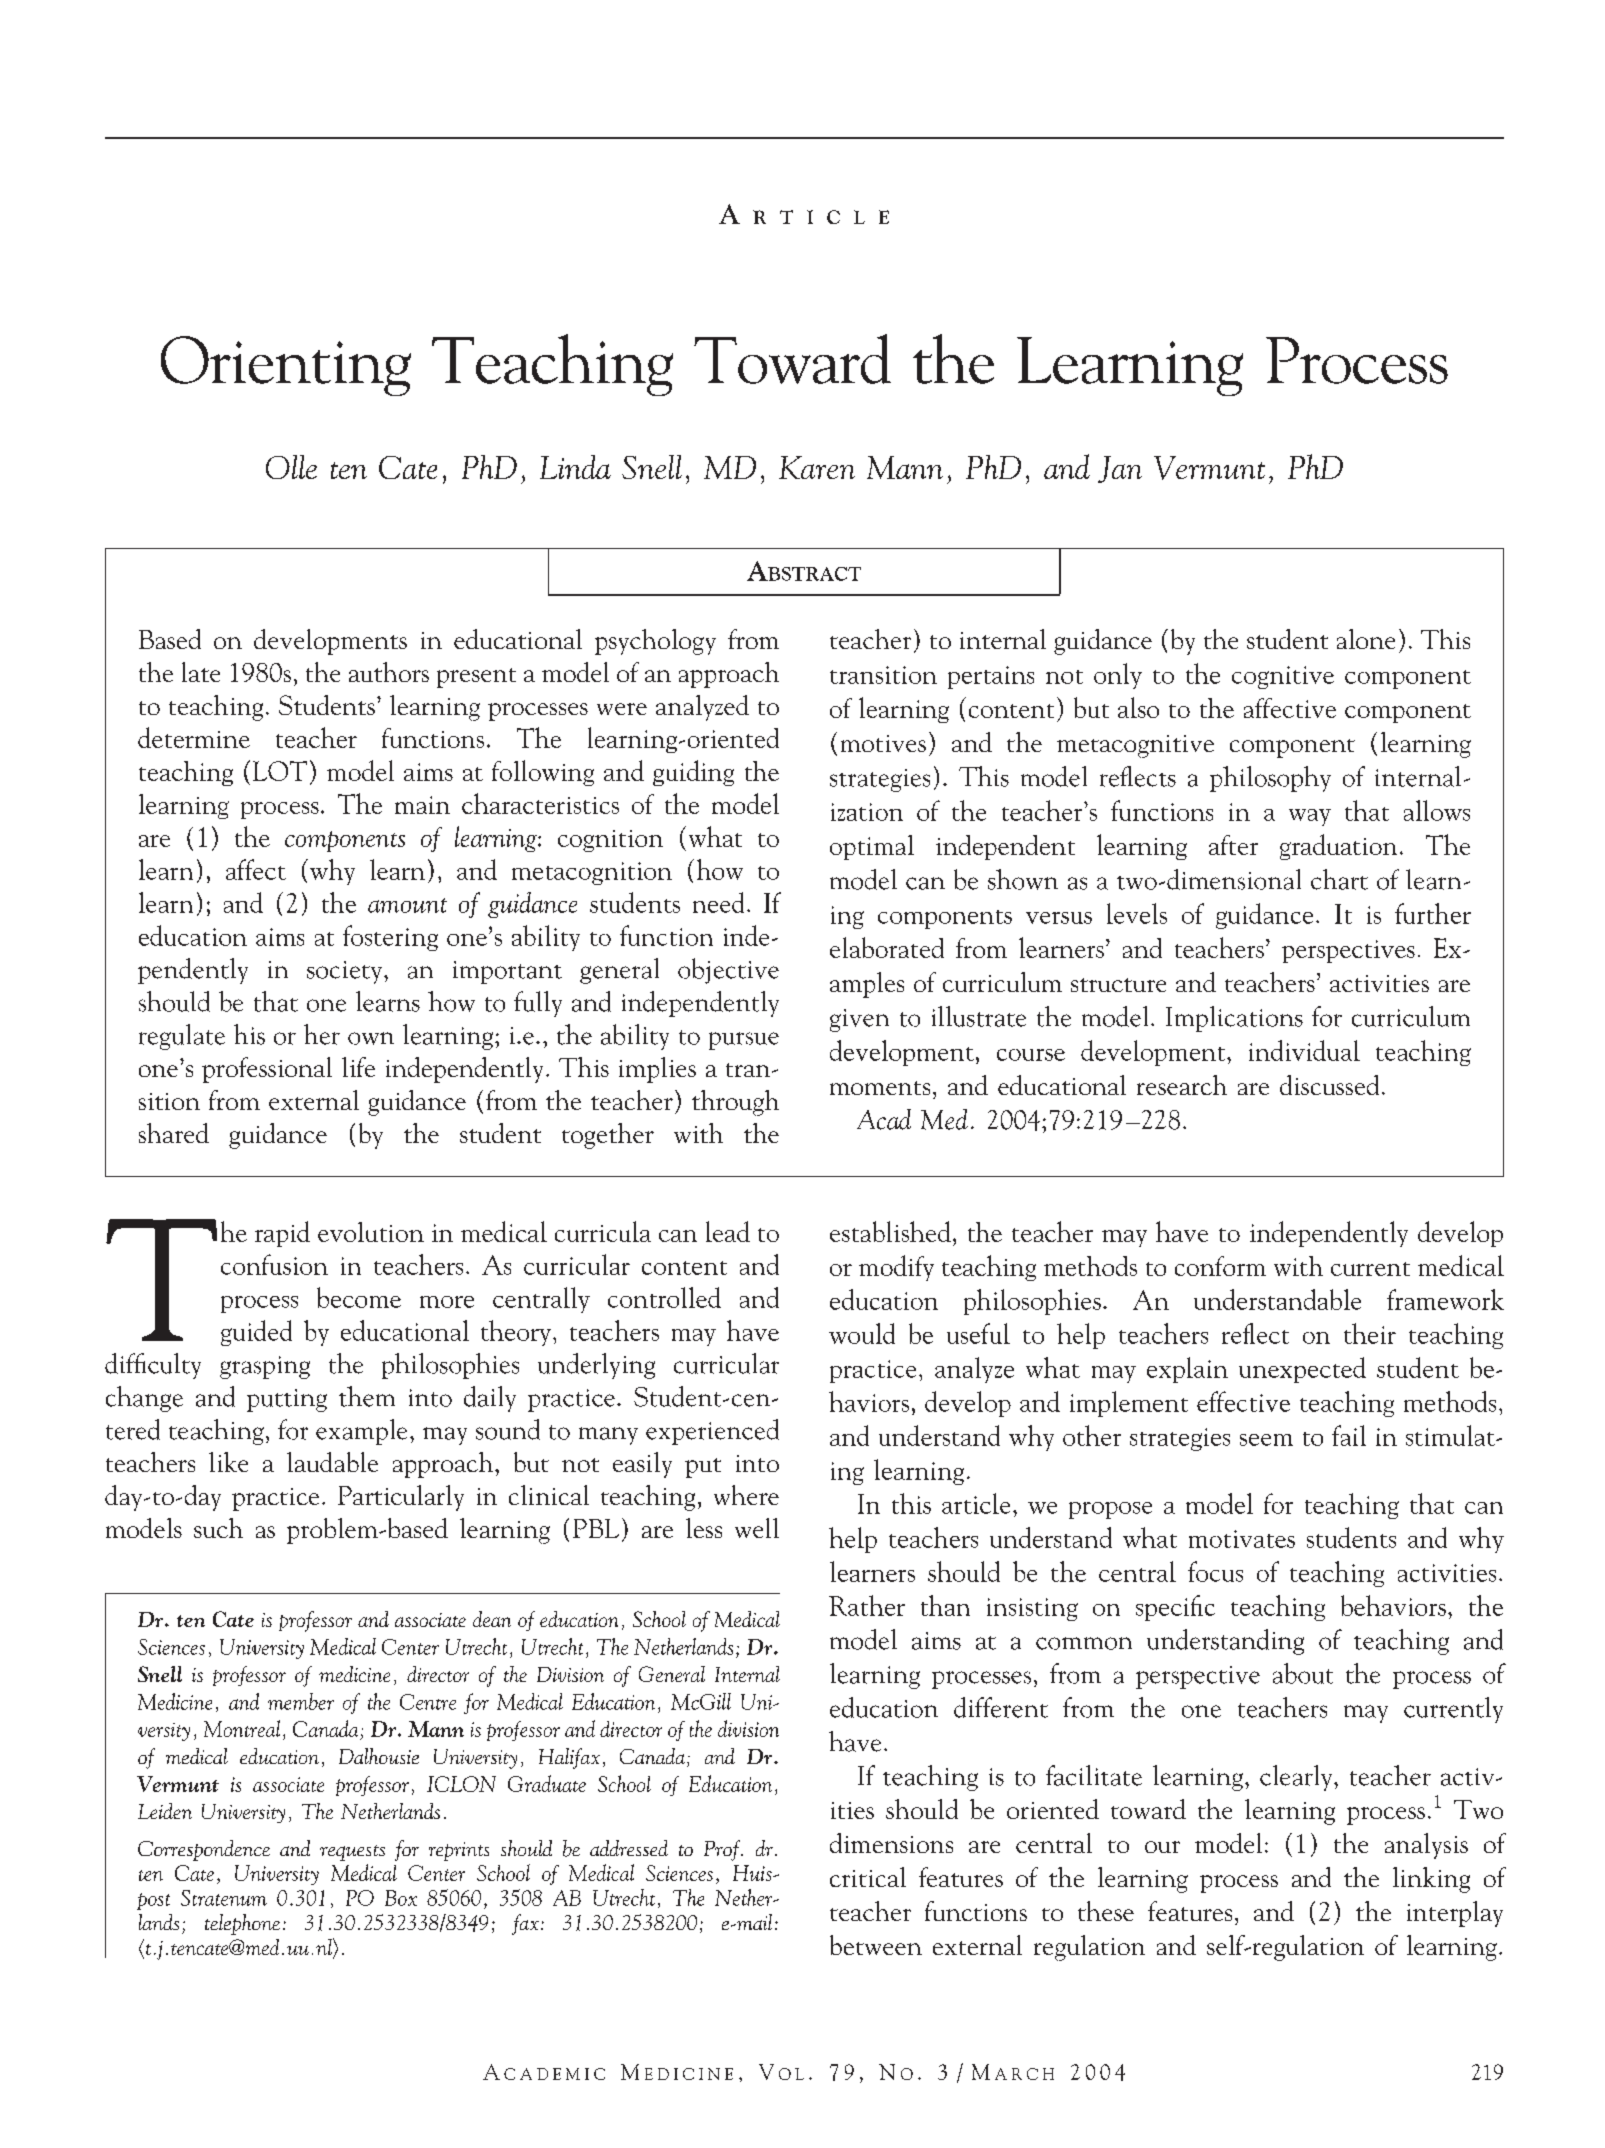 This screenshot has width=1605, height=2148. What do you see at coordinates (868, 1877) in the screenshot?
I see `critical` at bounding box center [868, 1877].
